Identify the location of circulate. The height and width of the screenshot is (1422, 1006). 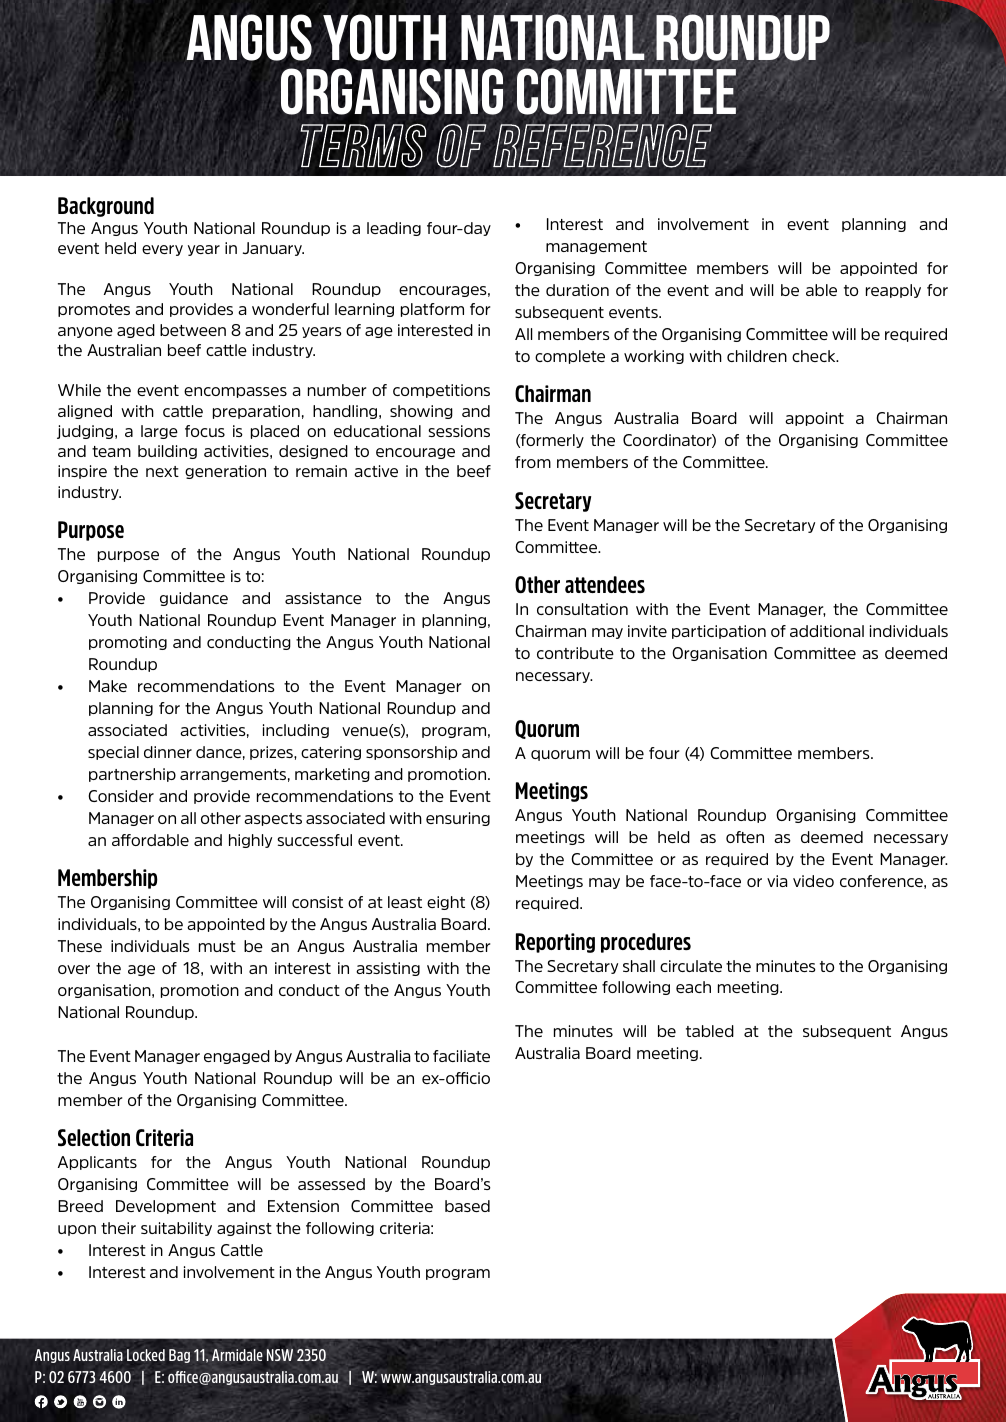
(691, 966).
